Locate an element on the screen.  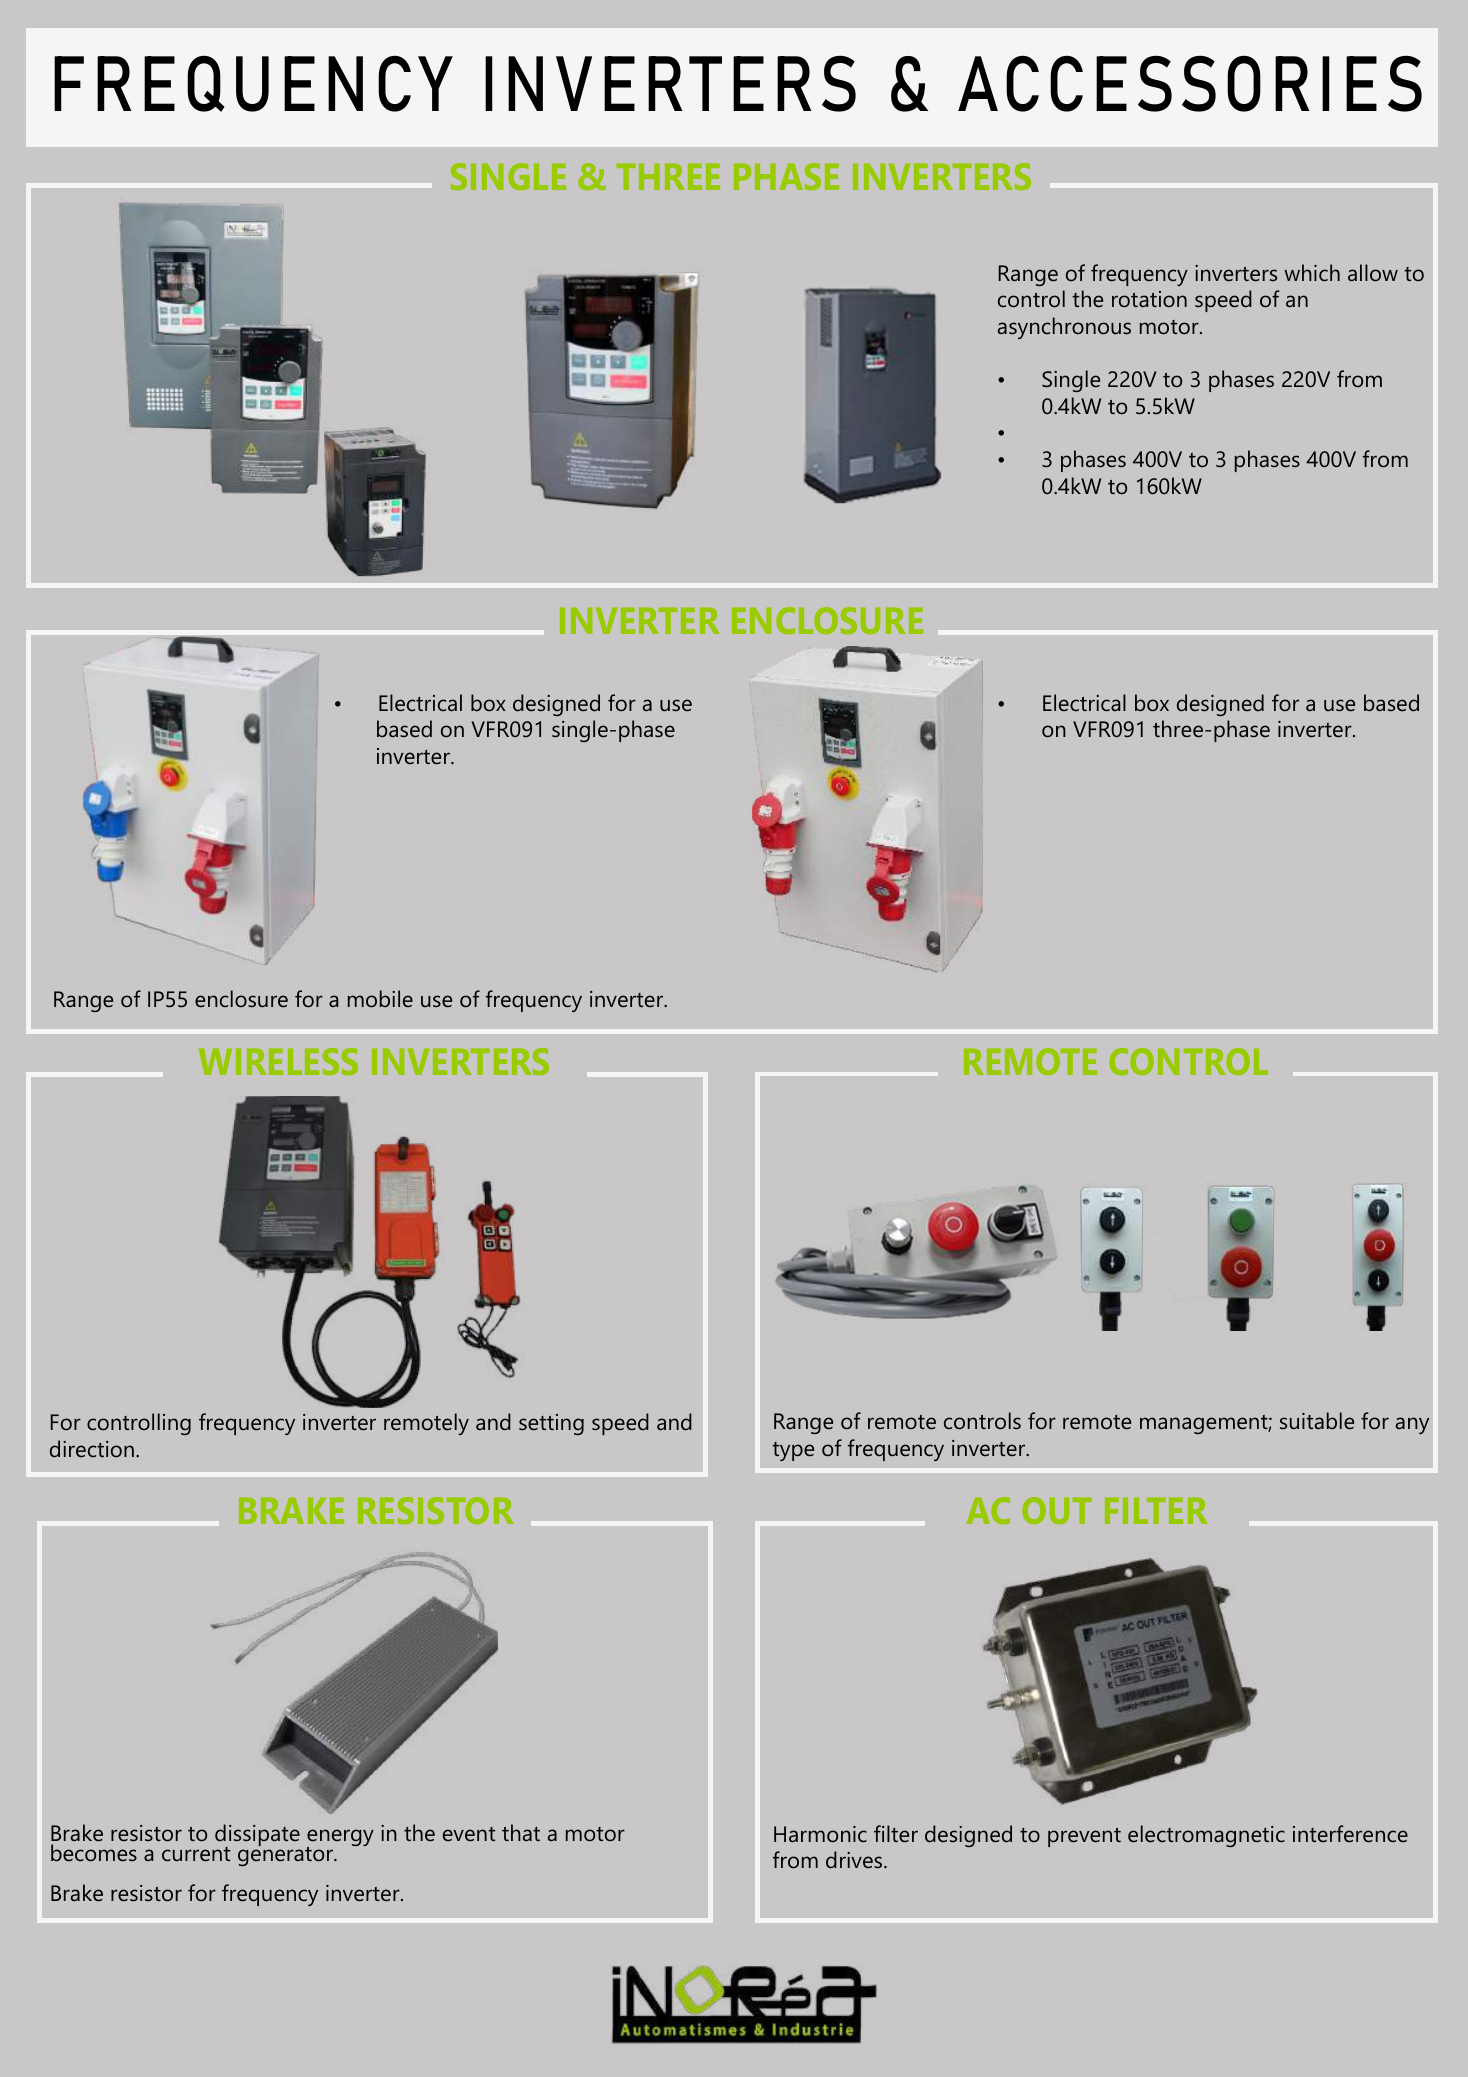
asynchronous is located at coordinates (1064, 328).
